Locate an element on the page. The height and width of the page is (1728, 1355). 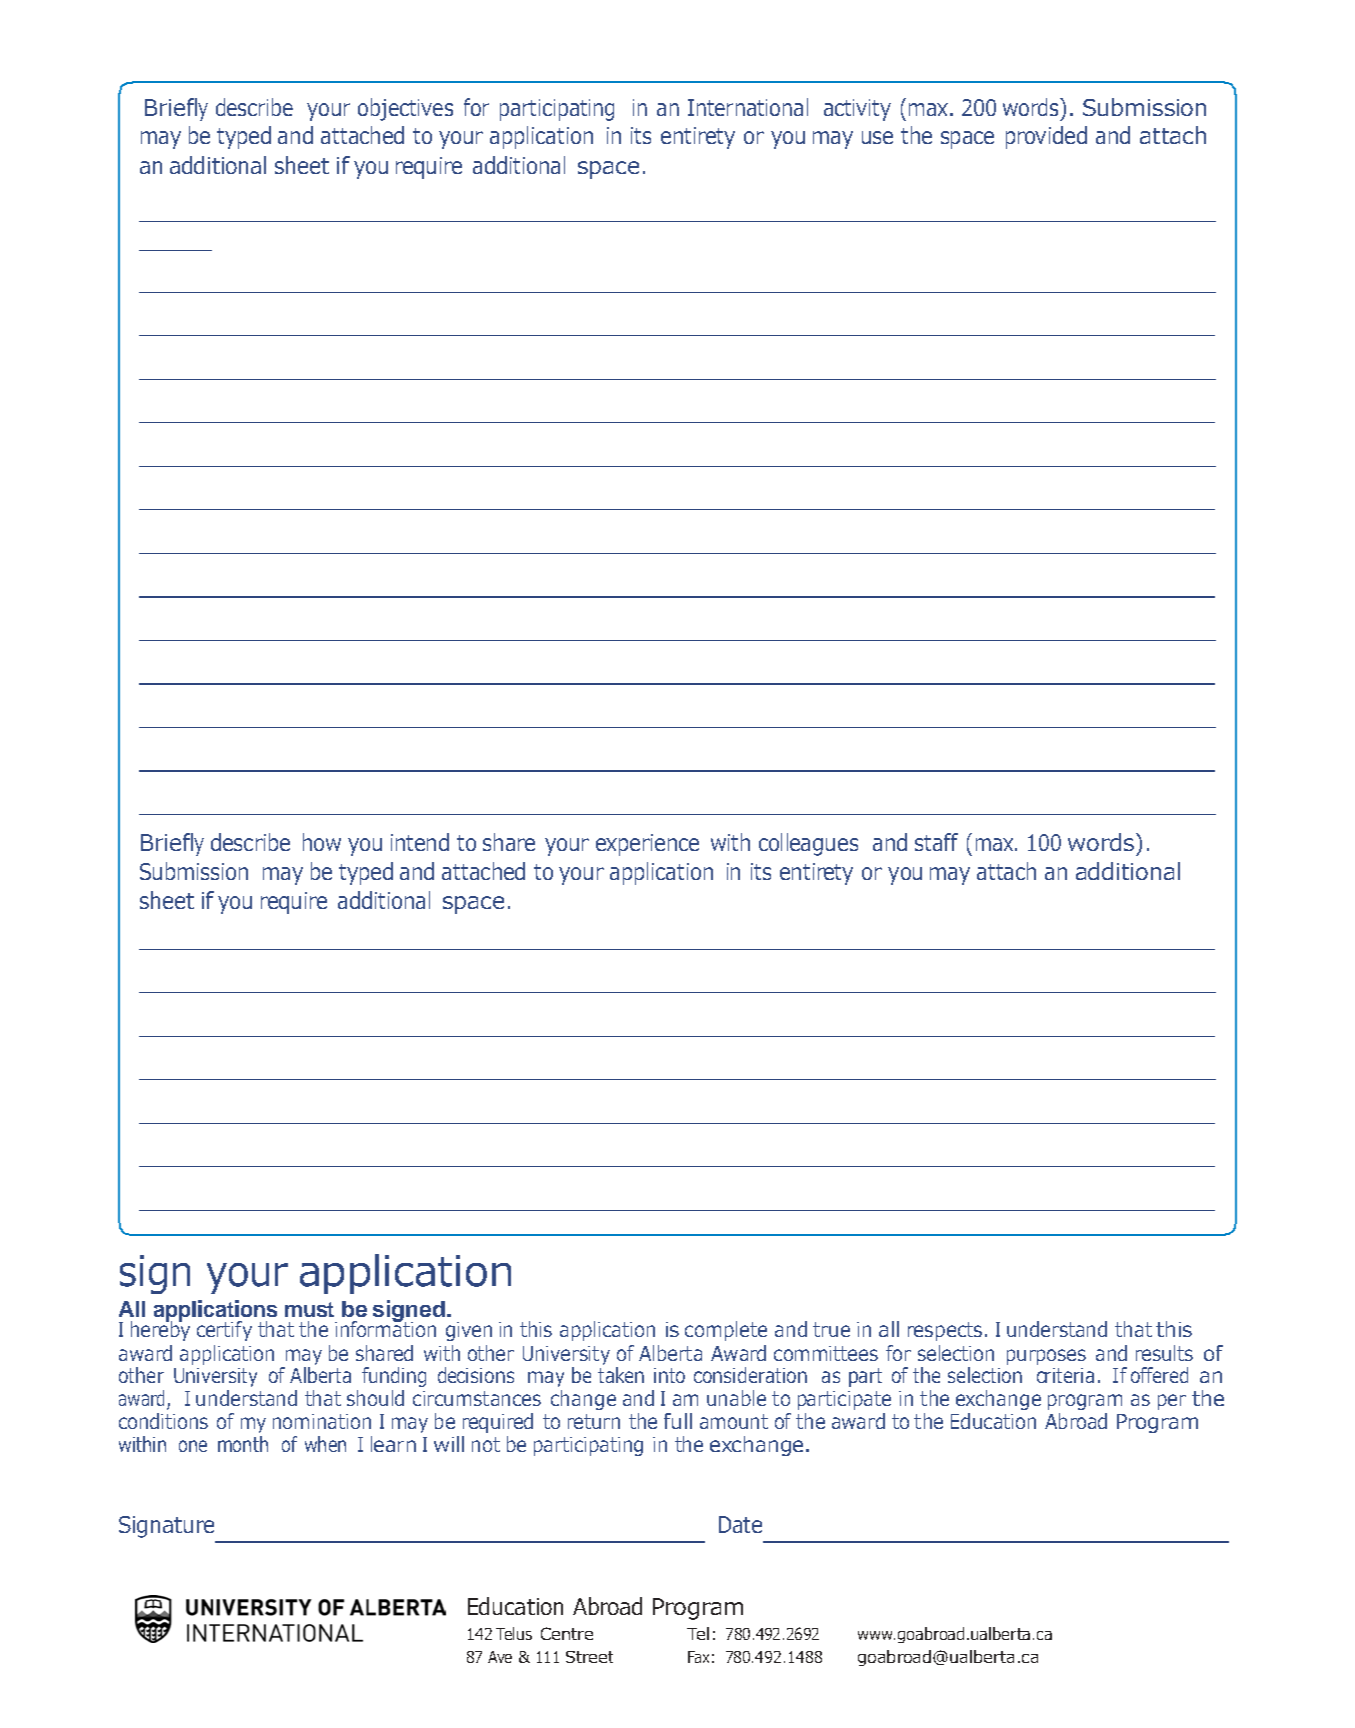
International is located at coordinates (748, 107).
